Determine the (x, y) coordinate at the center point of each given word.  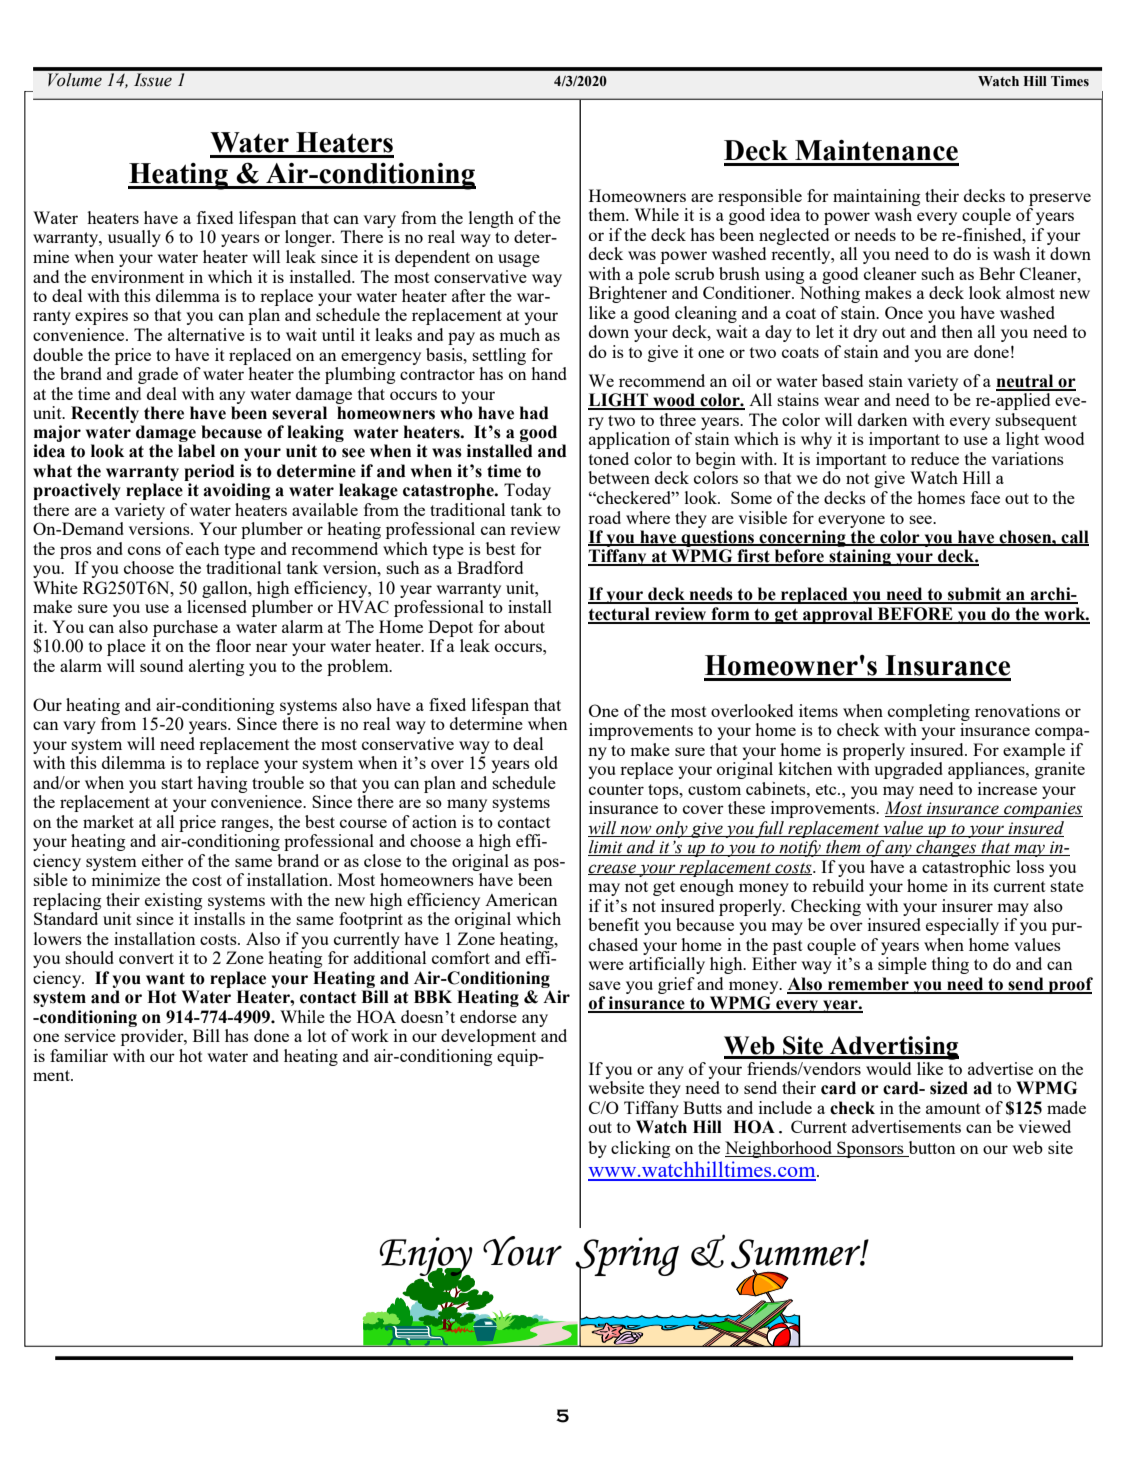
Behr (997, 273)
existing (173, 901)
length (491, 219)
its (980, 885)
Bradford (490, 567)
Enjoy (426, 1257)
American (521, 899)
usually (134, 238)
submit (975, 595)
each (202, 548)
